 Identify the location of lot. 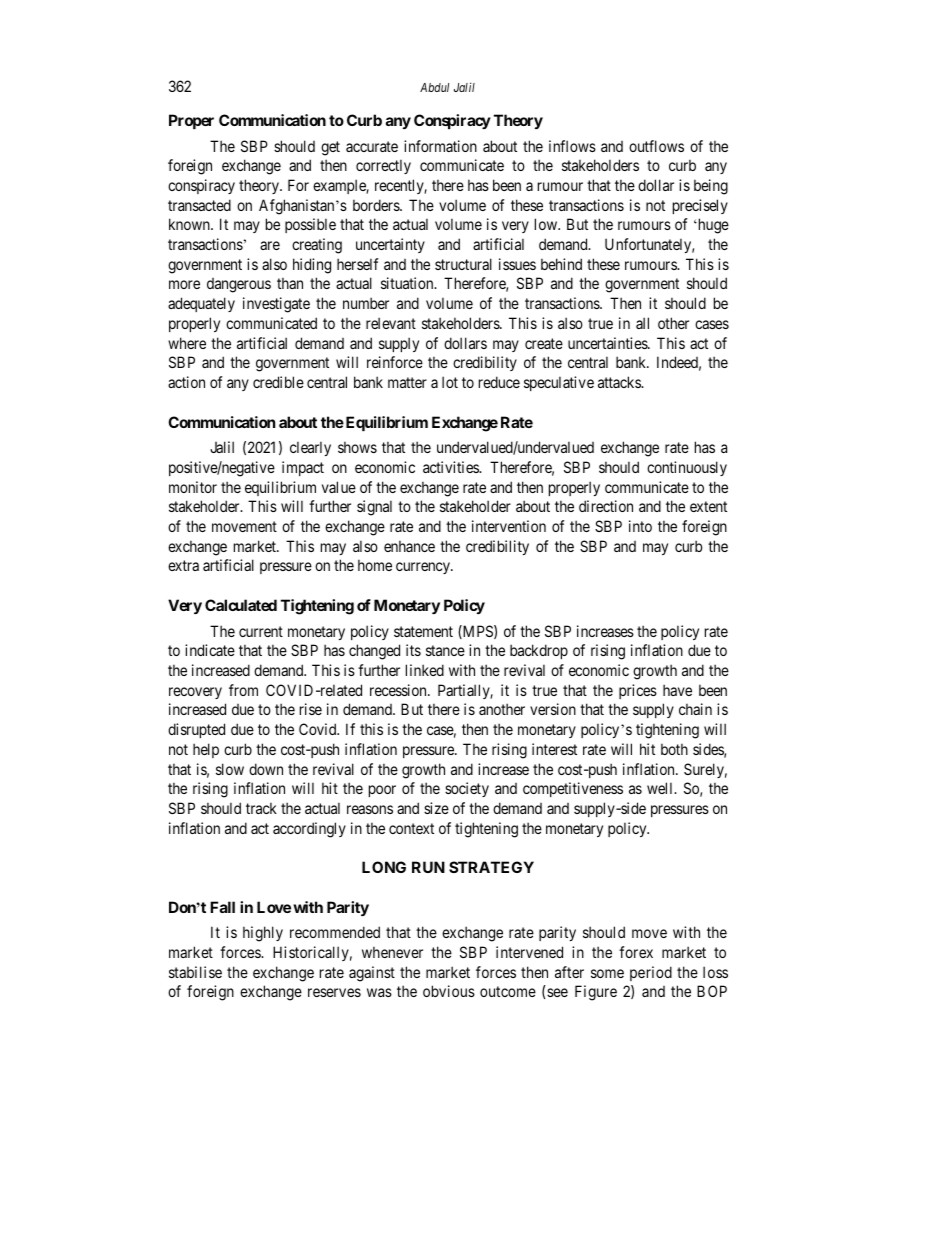
(450, 382).
